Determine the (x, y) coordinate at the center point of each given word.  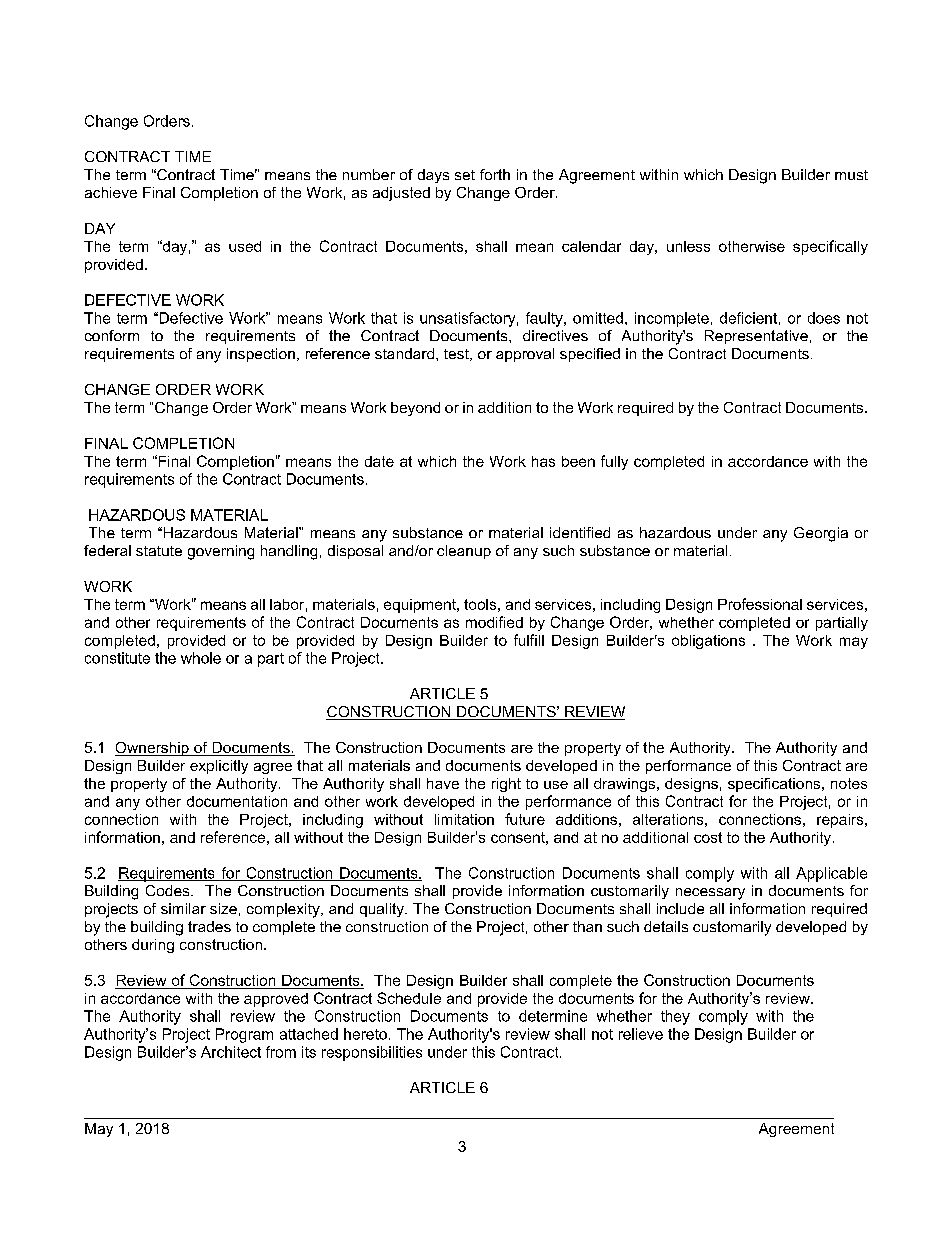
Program (244, 1035)
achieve (111, 192)
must (851, 175)
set (465, 175)
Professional (760, 604)
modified (494, 622)
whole (201, 658)
